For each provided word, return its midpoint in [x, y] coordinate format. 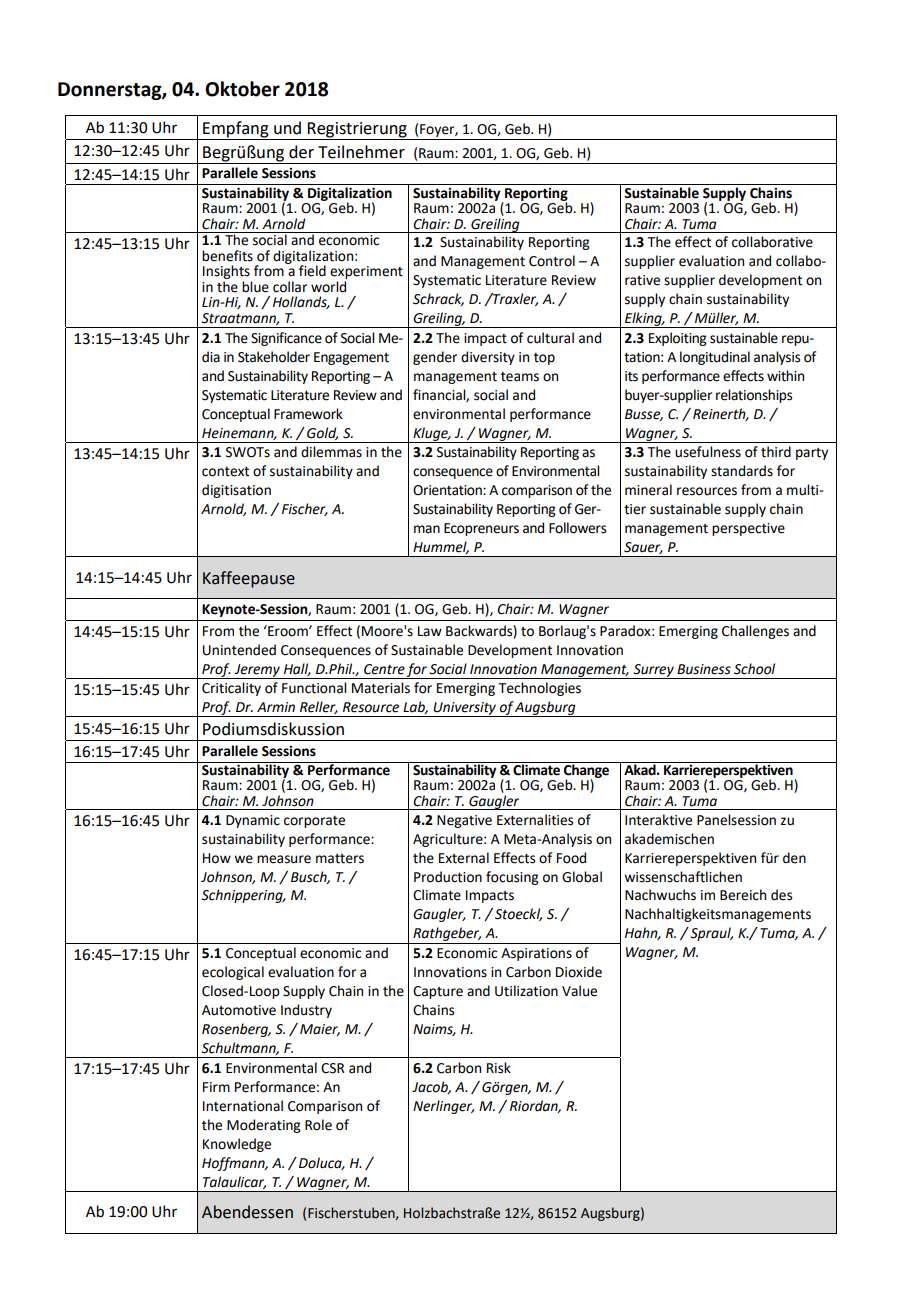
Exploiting [678, 339]
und [287, 128]
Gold [322, 433]
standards [742, 471]
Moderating [264, 1126]
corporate [314, 822]
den [794, 858]
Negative [464, 821]
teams [520, 377]
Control [552, 261]
